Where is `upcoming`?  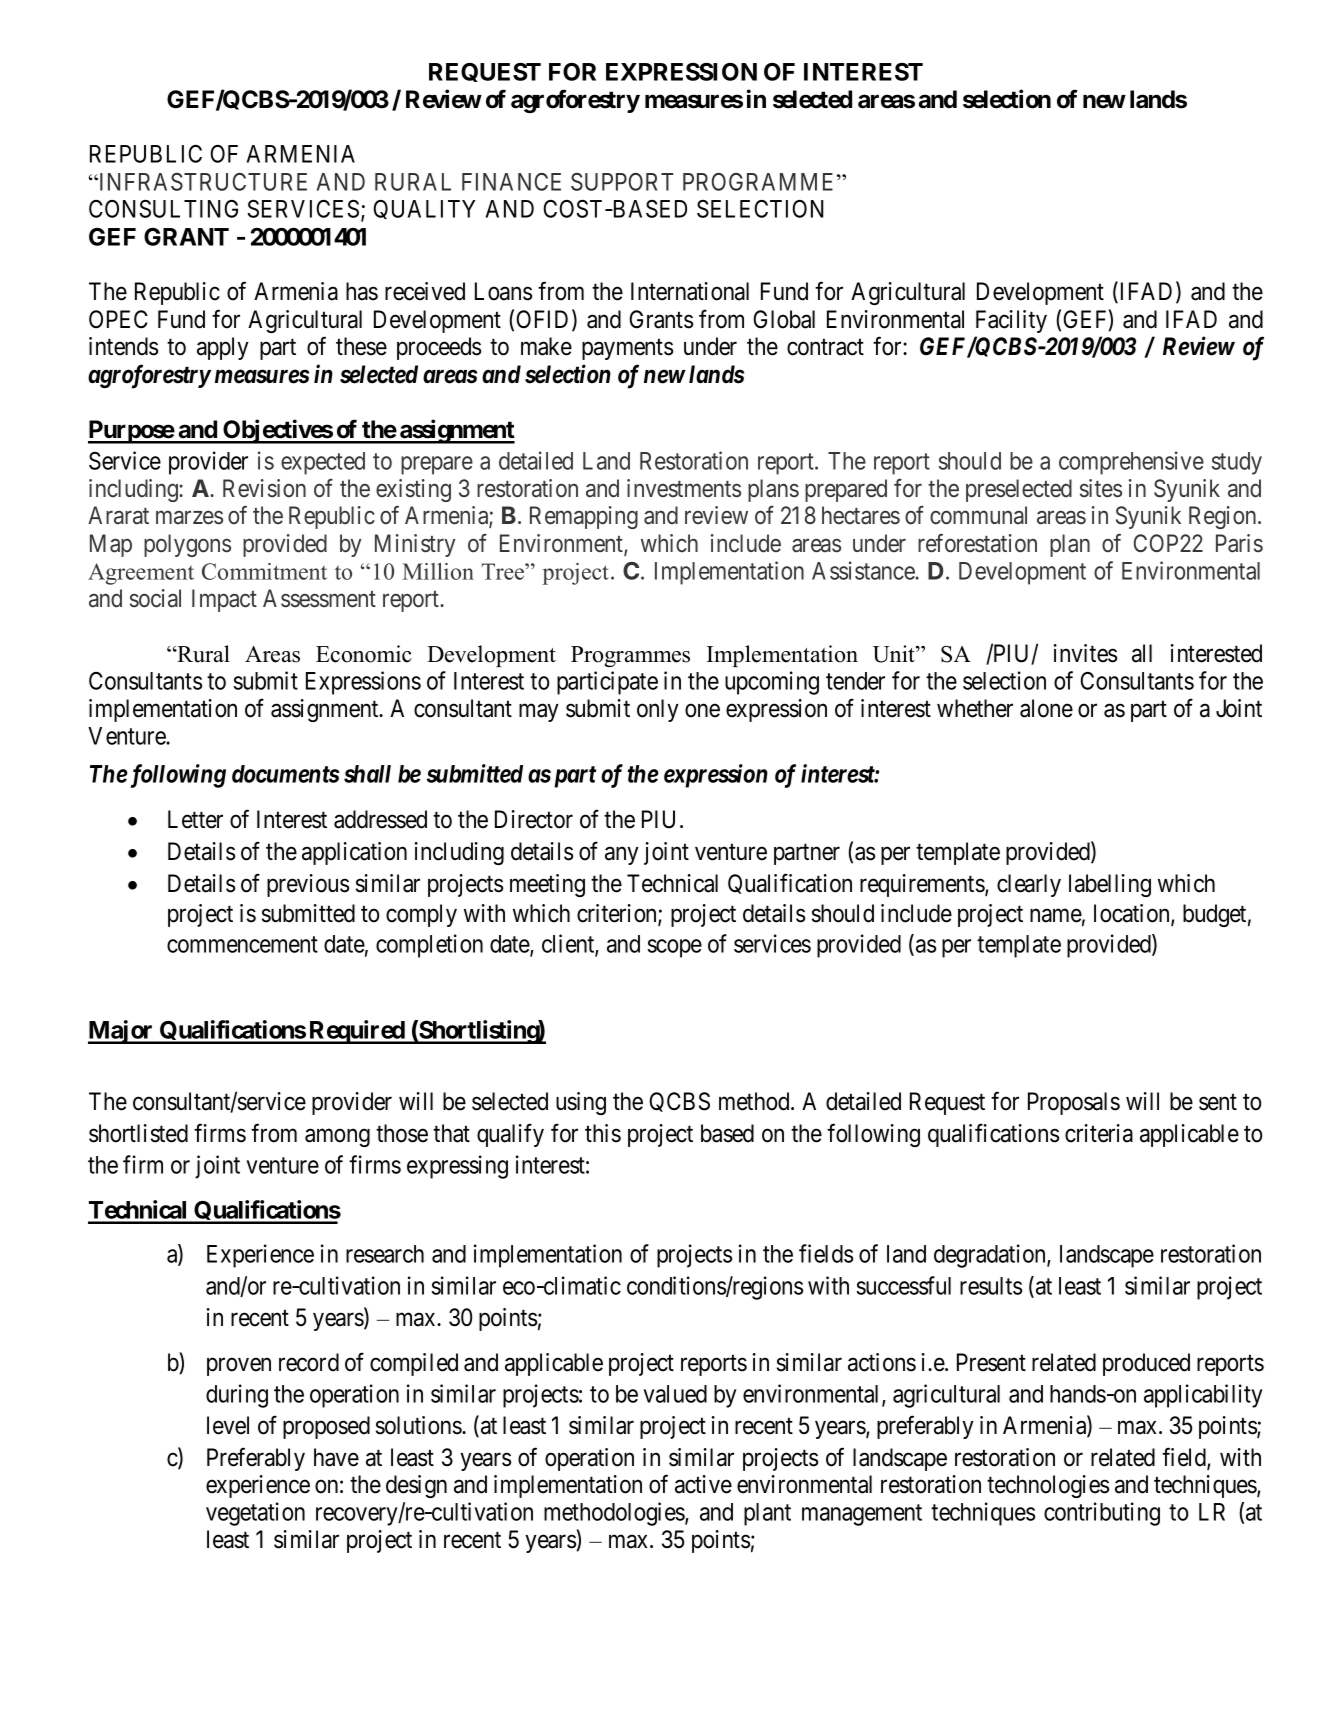
upcoming is located at coordinates (772, 683).
